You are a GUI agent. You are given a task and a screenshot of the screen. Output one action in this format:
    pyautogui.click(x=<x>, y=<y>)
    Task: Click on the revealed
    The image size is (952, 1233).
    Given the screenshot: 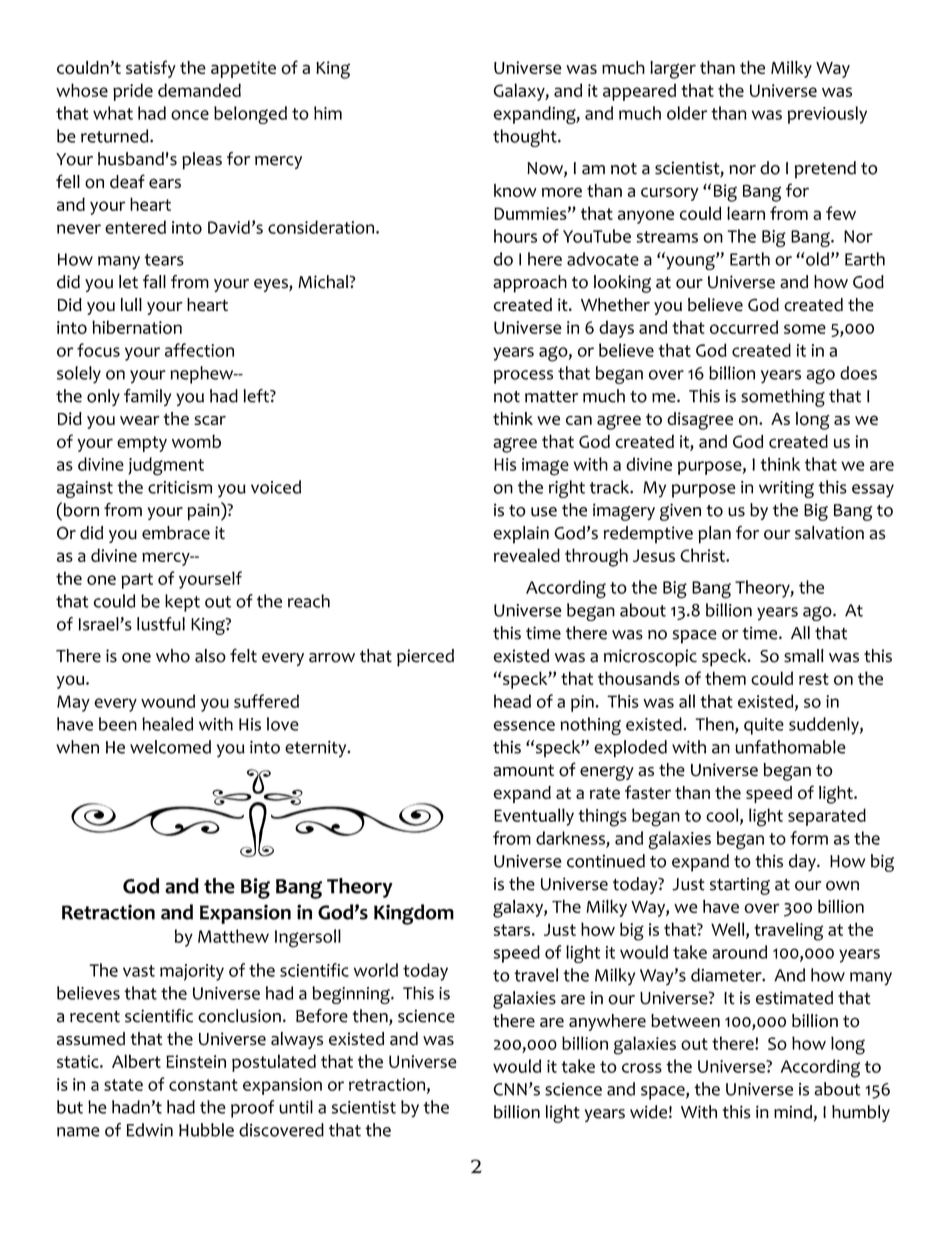 What is the action you would take?
    pyautogui.click(x=527, y=555)
